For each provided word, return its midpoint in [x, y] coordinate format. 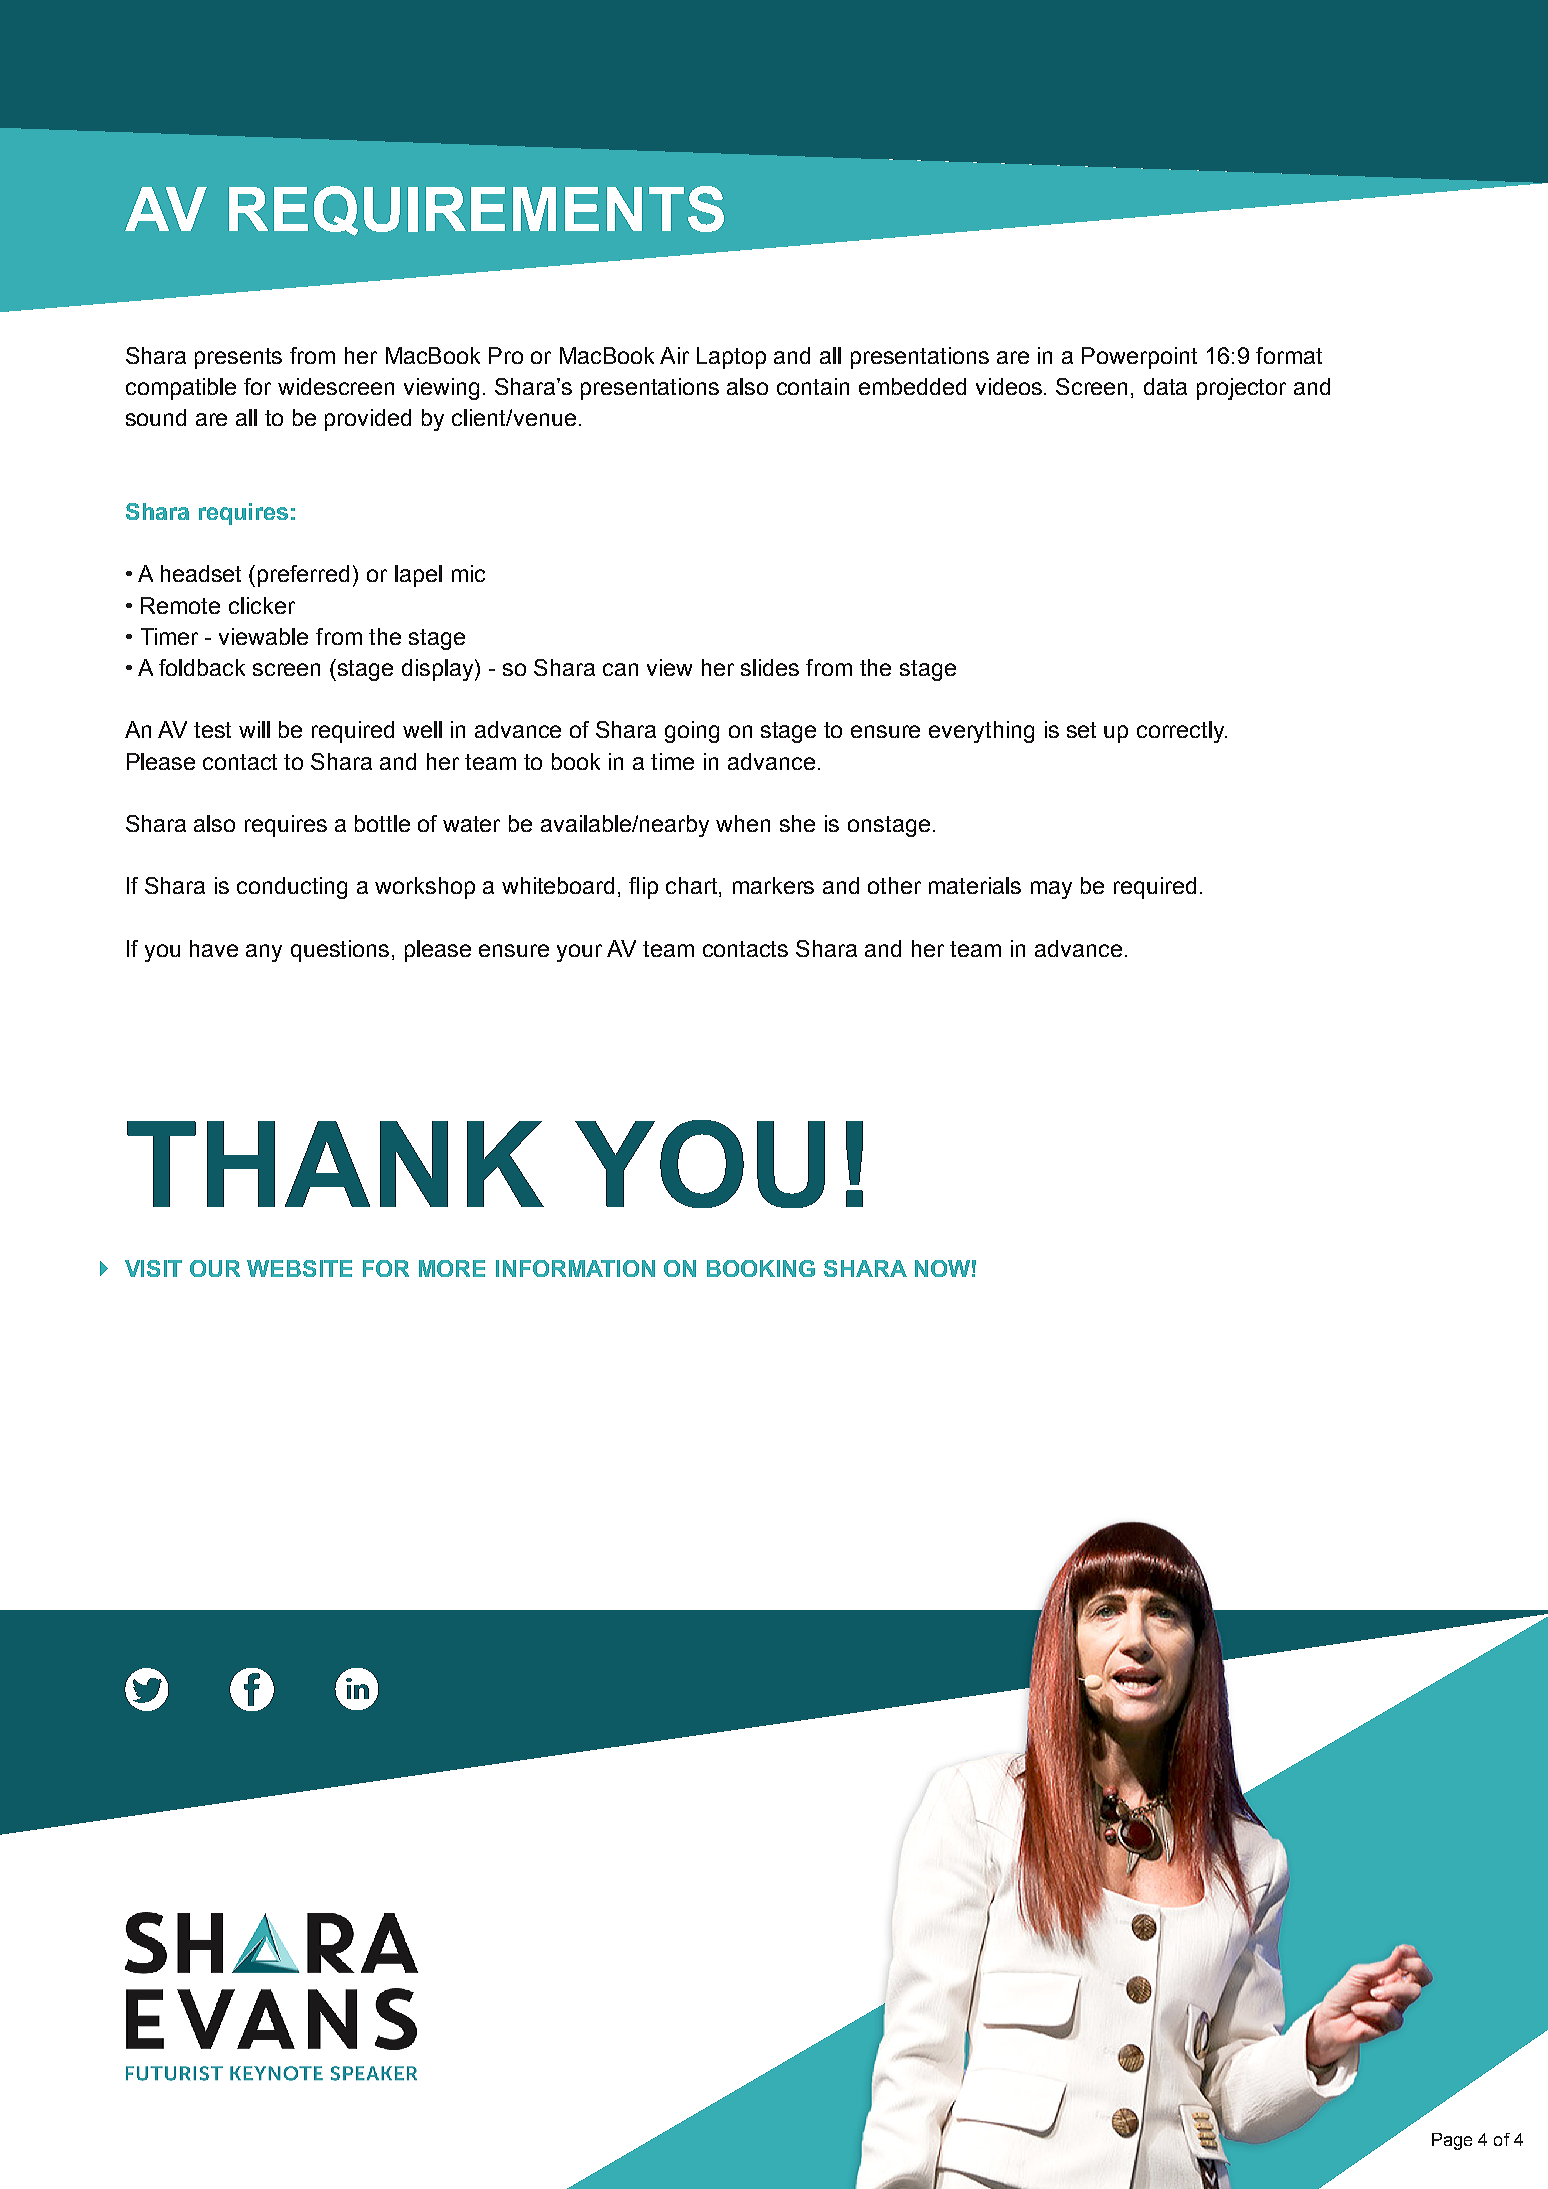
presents [238, 358]
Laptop [731, 358]
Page [1452, 2141]
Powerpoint [1139, 358]
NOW [942, 1268]
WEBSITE [299, 1268]
